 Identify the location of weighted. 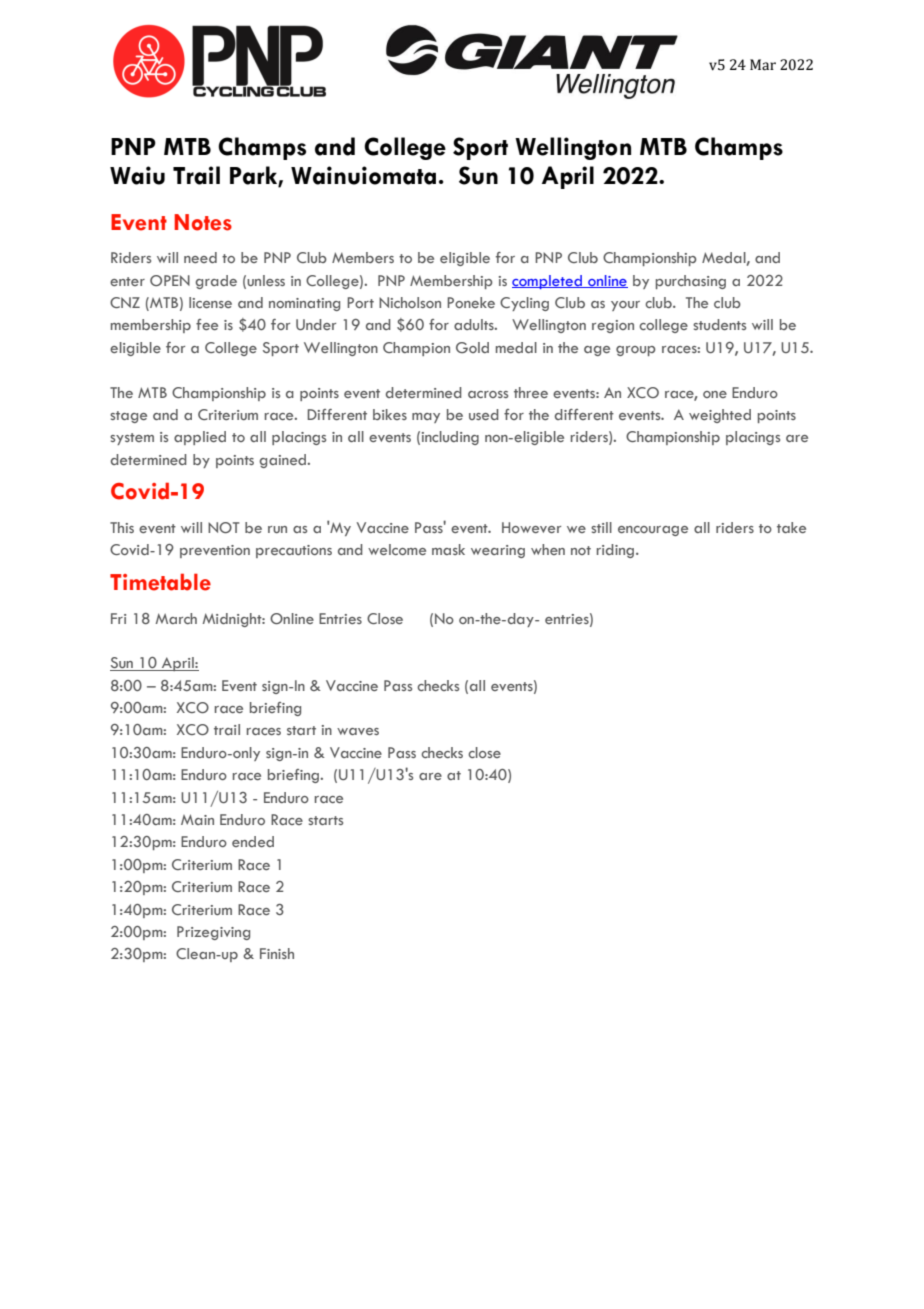
(720, 416).
